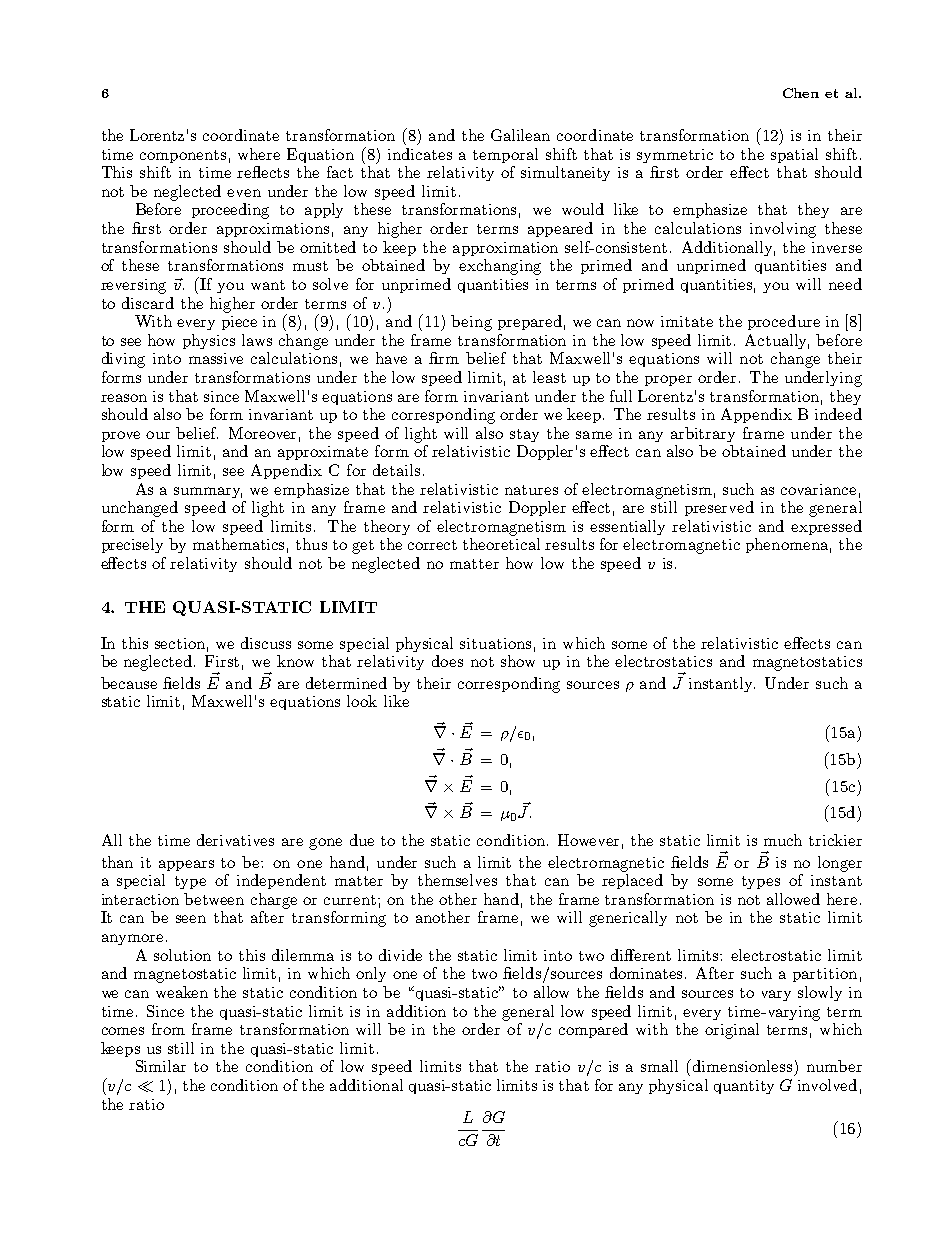 The height and width of the screenshot is (1233, 952). I want to click on much, so click(783, 840).
